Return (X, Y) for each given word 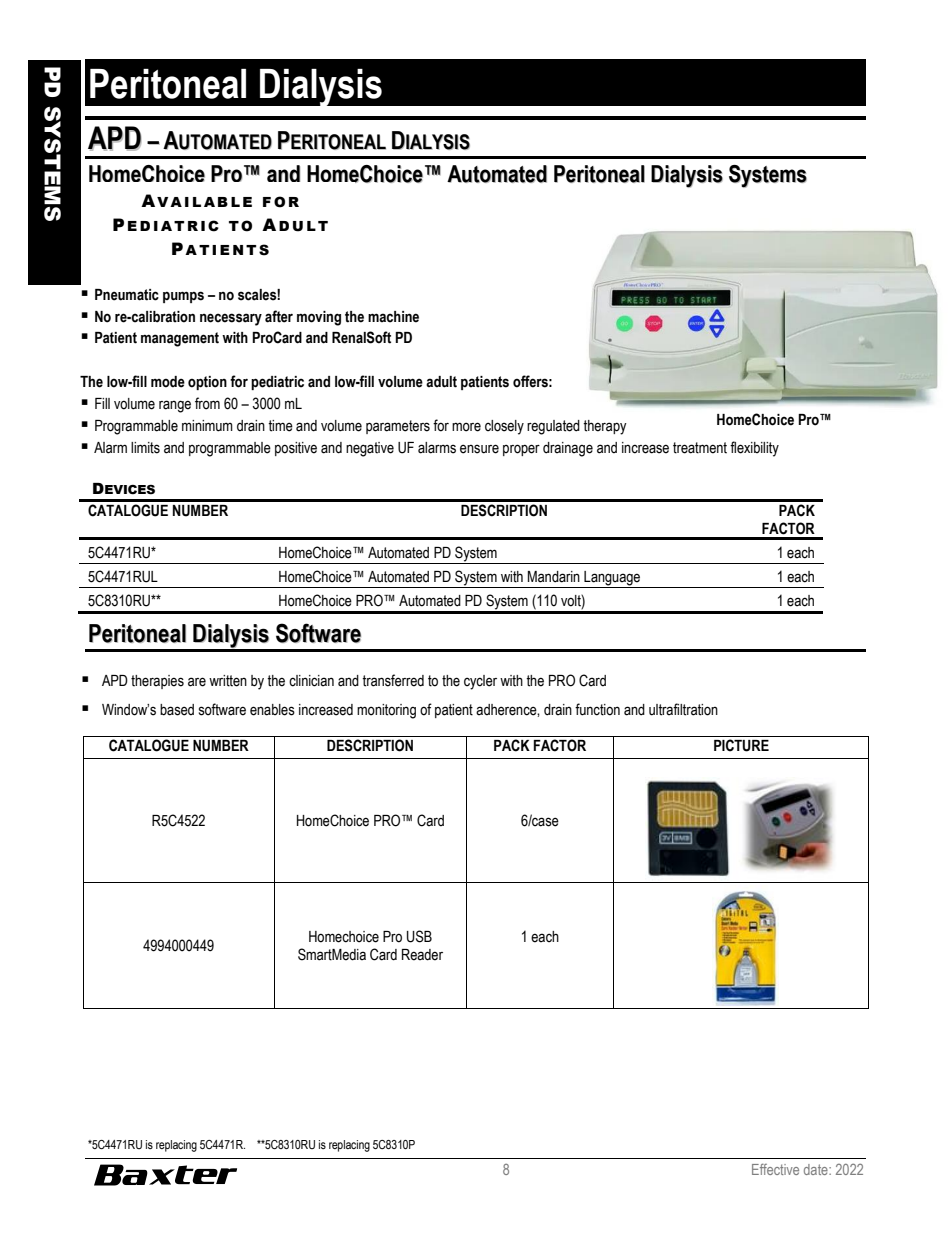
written (228, 681)
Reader (422, 955)
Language (612, 579)
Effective (775, 1169)
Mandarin (554, 577)
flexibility (754, 449)
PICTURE (741, 745)
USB (419, 936)
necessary (231, 319)
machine (393, 317)
